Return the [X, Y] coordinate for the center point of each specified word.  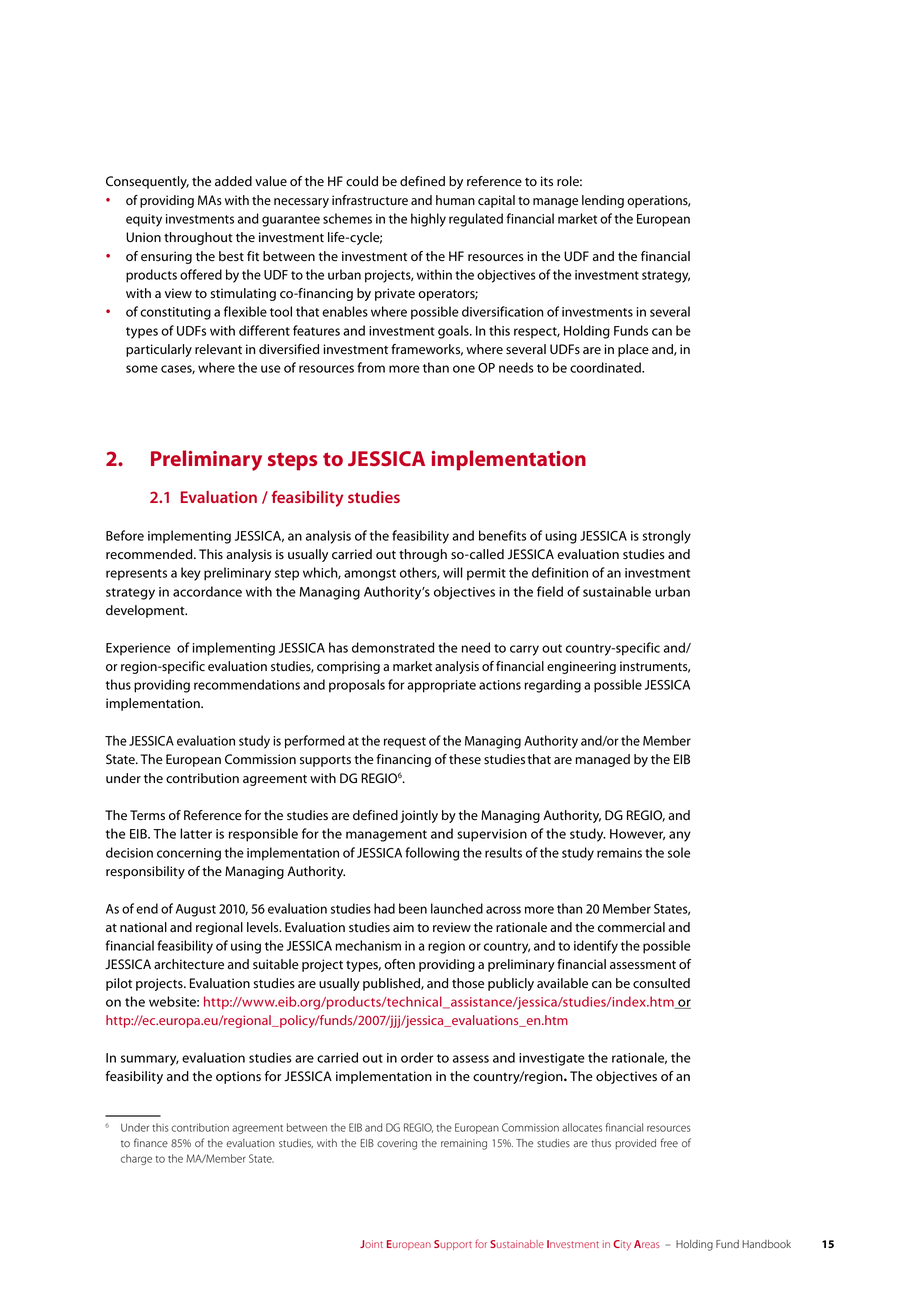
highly [428, 220]
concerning [189, 854]
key [191, 574]
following [432, 854]
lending [603, 201]
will [452, 572]
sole [679, 852]
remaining [464, 1144]
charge [136, 1159]
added [233, 181]
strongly [667, 537]
